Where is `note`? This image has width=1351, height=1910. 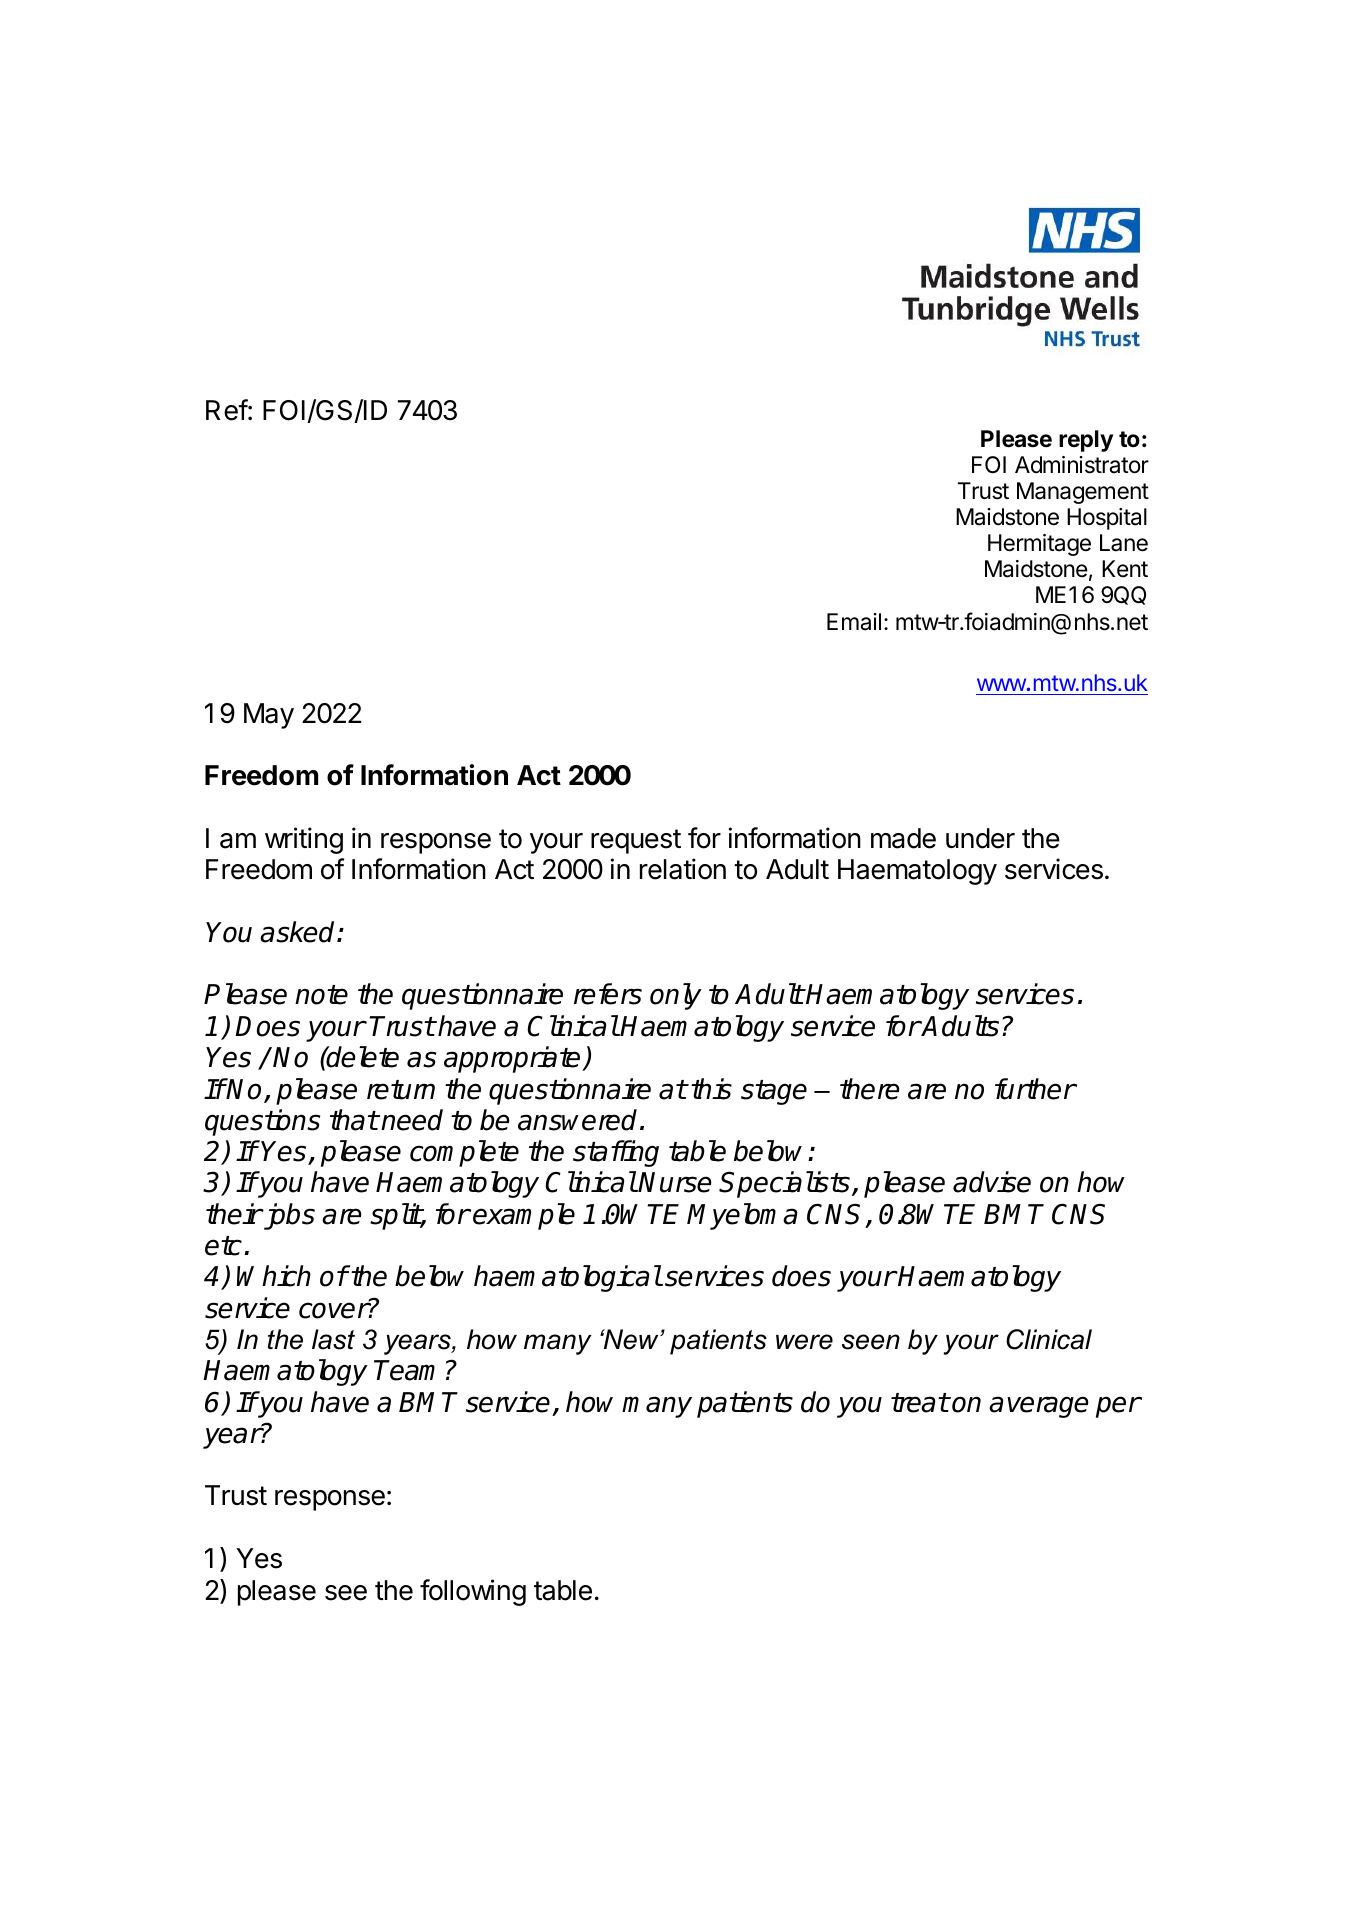
note is located at coordinates (321, 995).
